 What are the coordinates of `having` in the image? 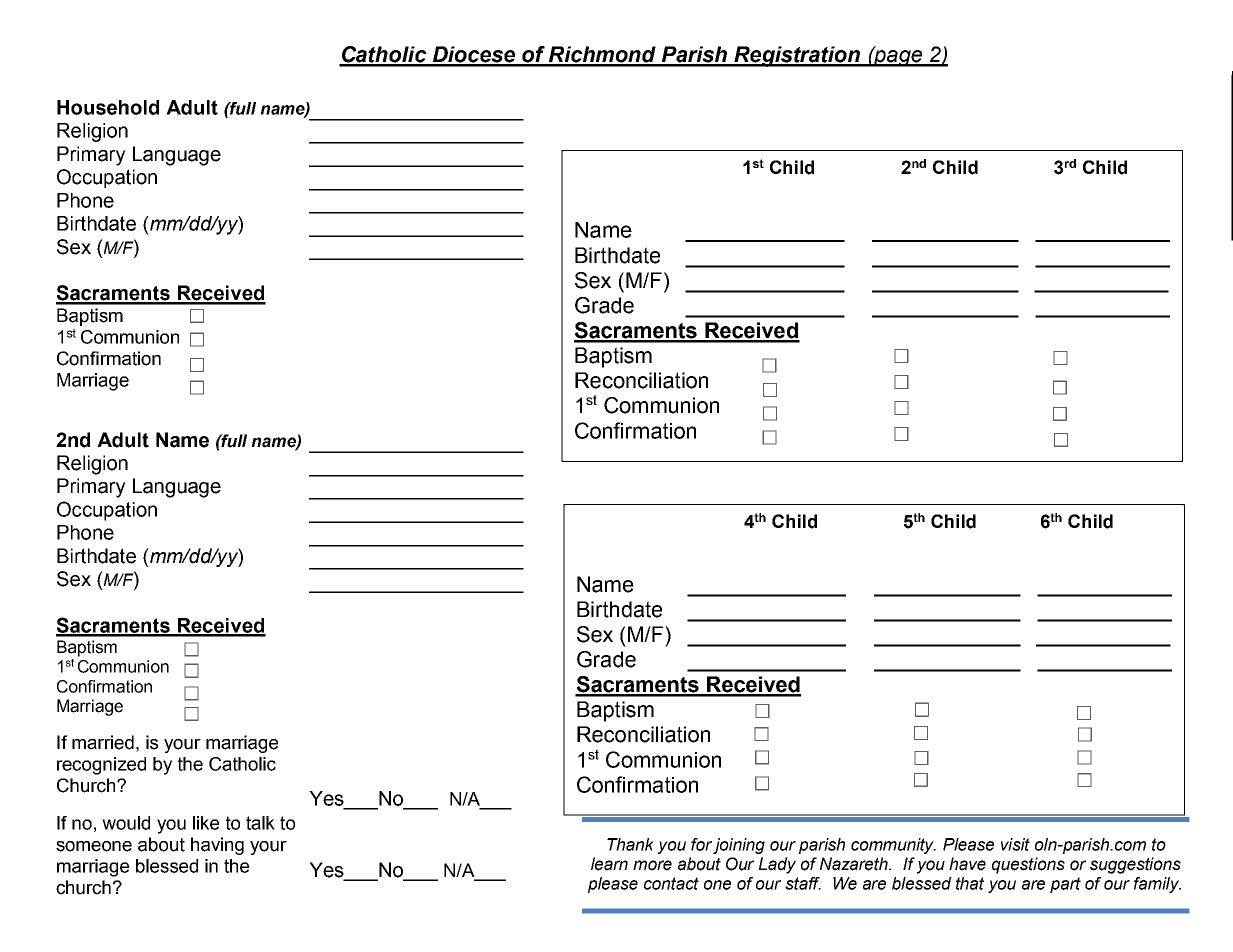 It's located at (217, 846).
